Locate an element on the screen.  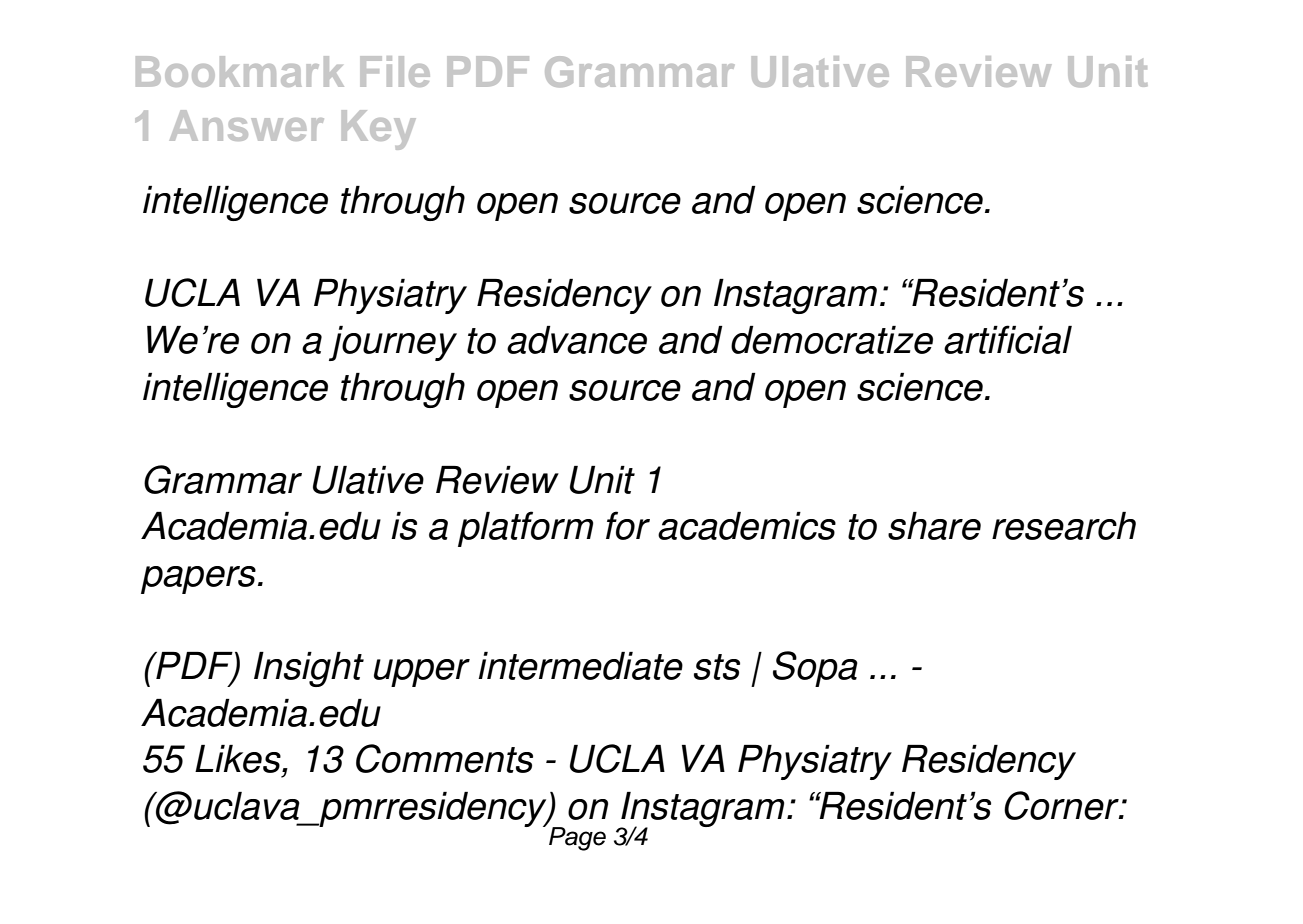
Likes is located at coordinates (239, 759).
